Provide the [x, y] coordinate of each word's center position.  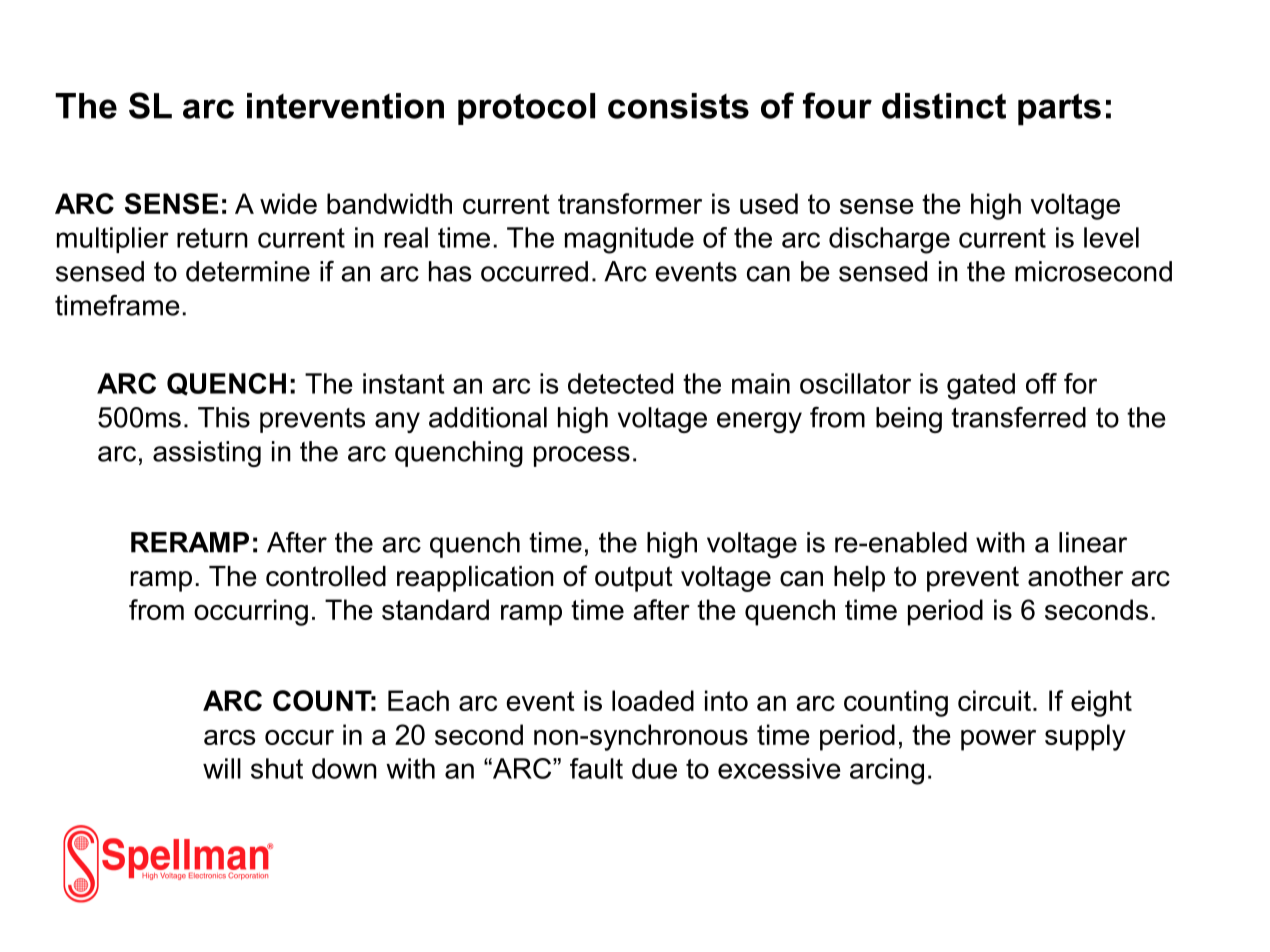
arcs [230, 737]
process [582, 456]
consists [678, 106]
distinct [944, 106]
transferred [1018, 417]
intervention [345, 106]
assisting [207, 454]
